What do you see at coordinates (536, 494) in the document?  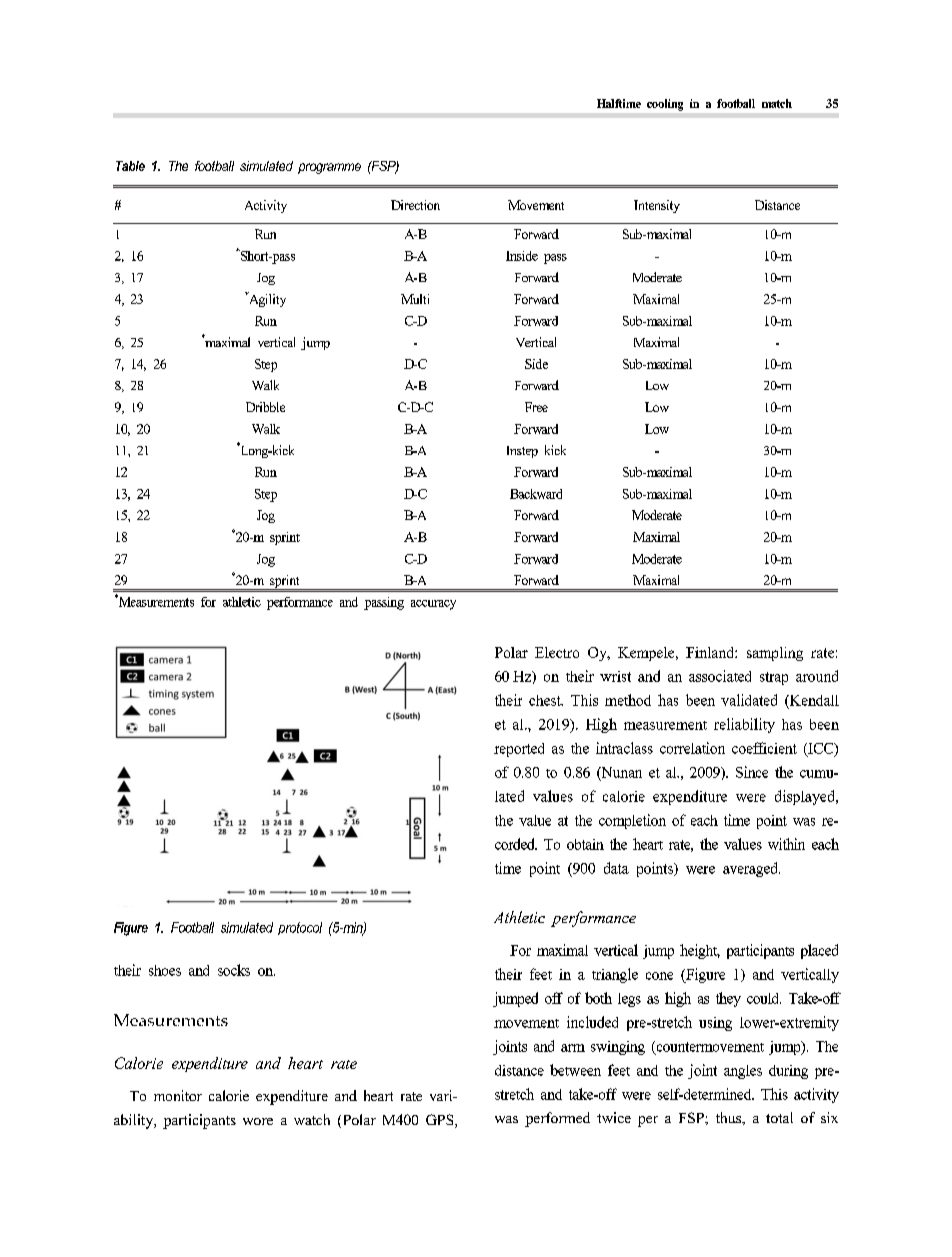 I see `Backward` at bounding box center [536, 494].
